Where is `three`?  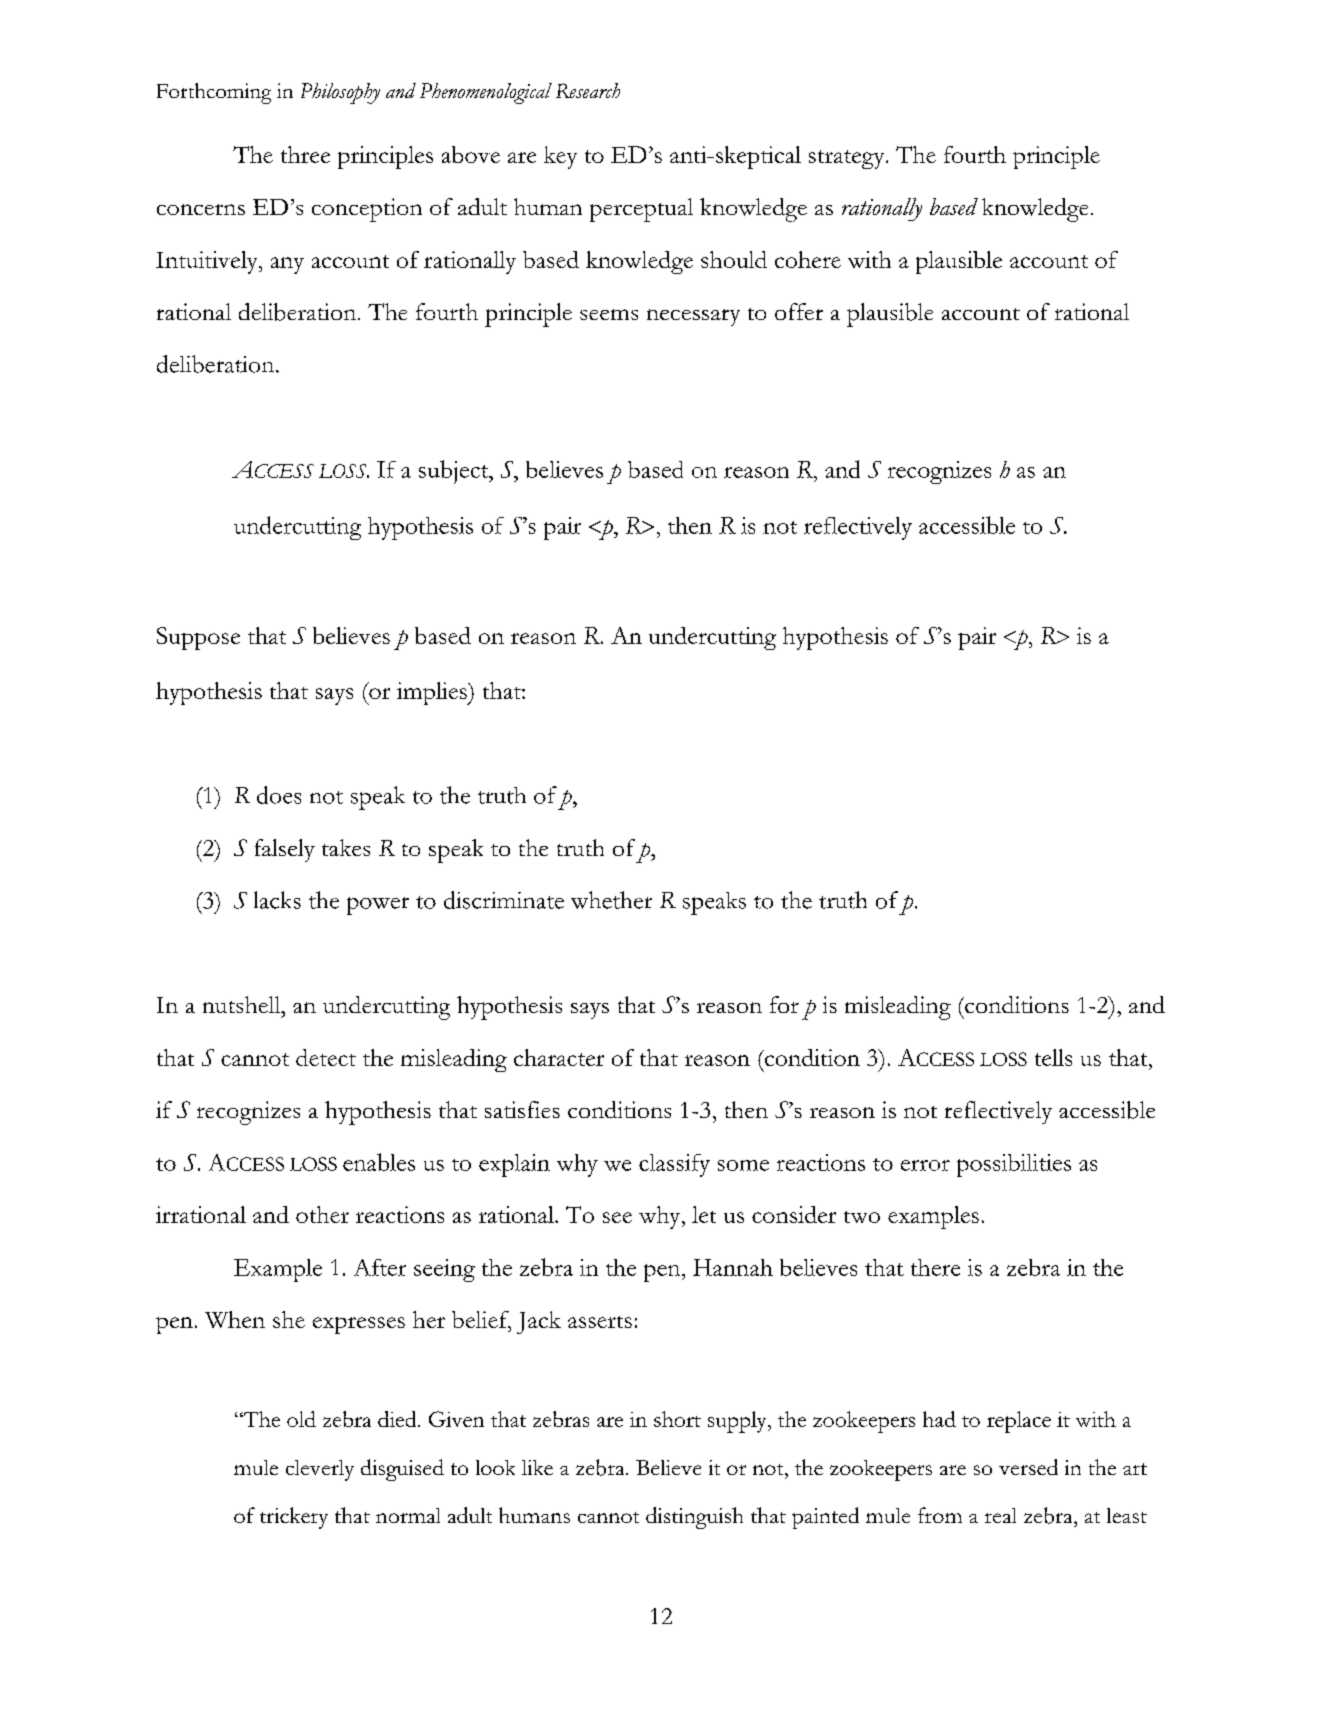 three is located at coordinates (305, 154).
